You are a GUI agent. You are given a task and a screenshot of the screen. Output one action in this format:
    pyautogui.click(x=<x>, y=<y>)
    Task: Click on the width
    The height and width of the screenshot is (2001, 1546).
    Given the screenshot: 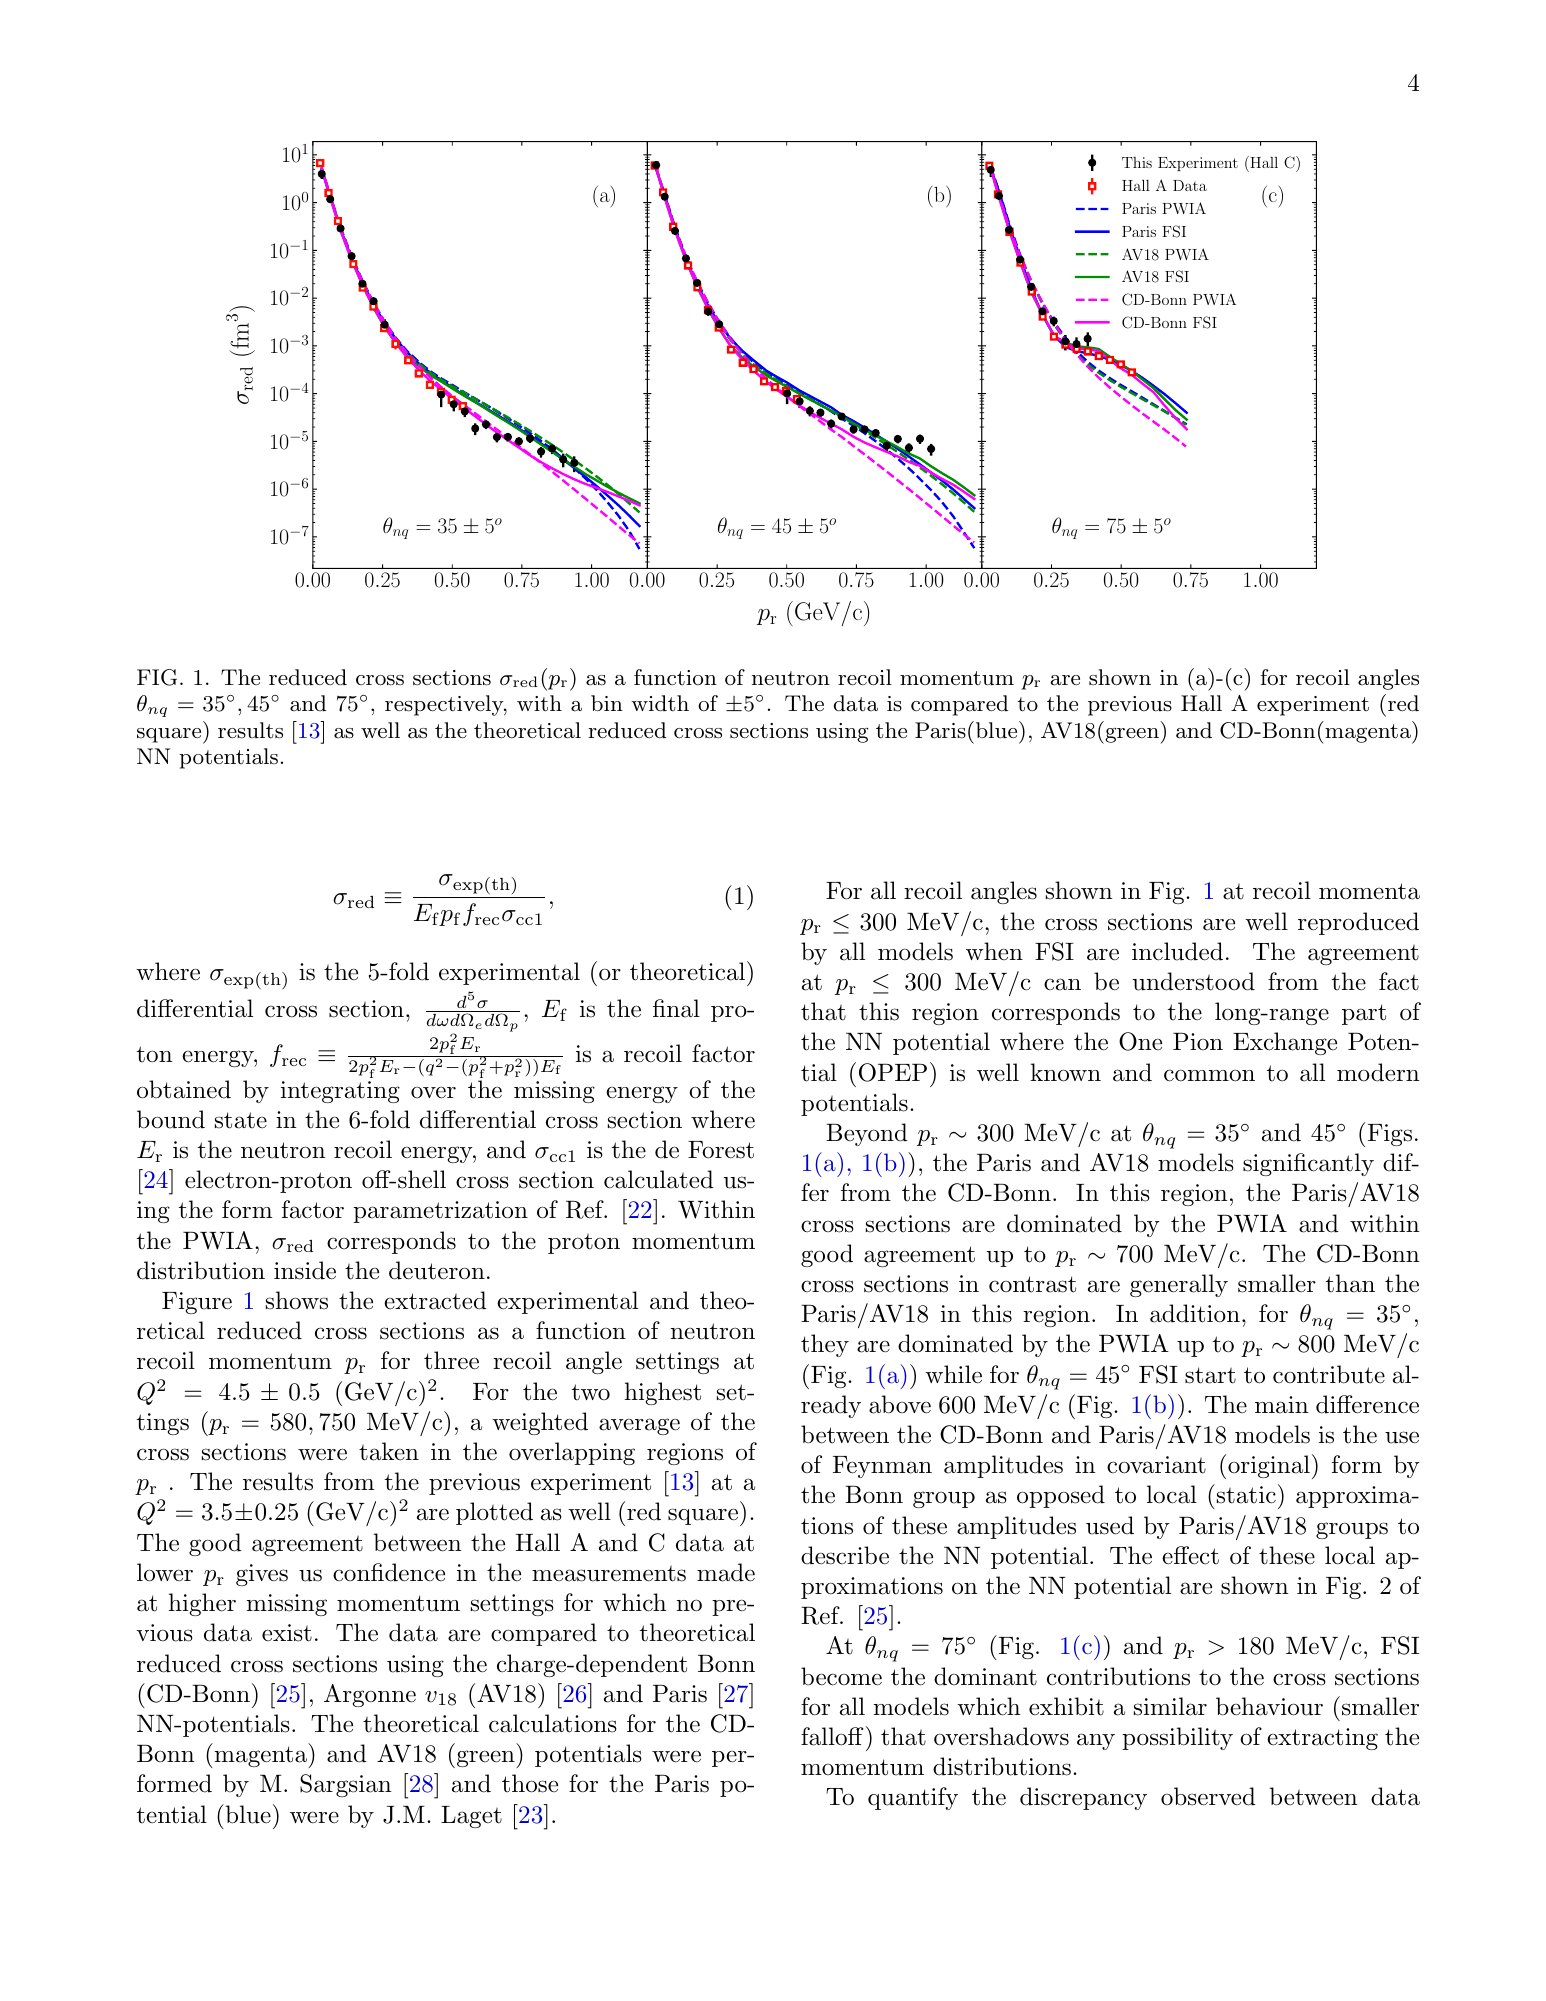 What is the action you would take?
    pyautogui.click(x=660, y=703)
